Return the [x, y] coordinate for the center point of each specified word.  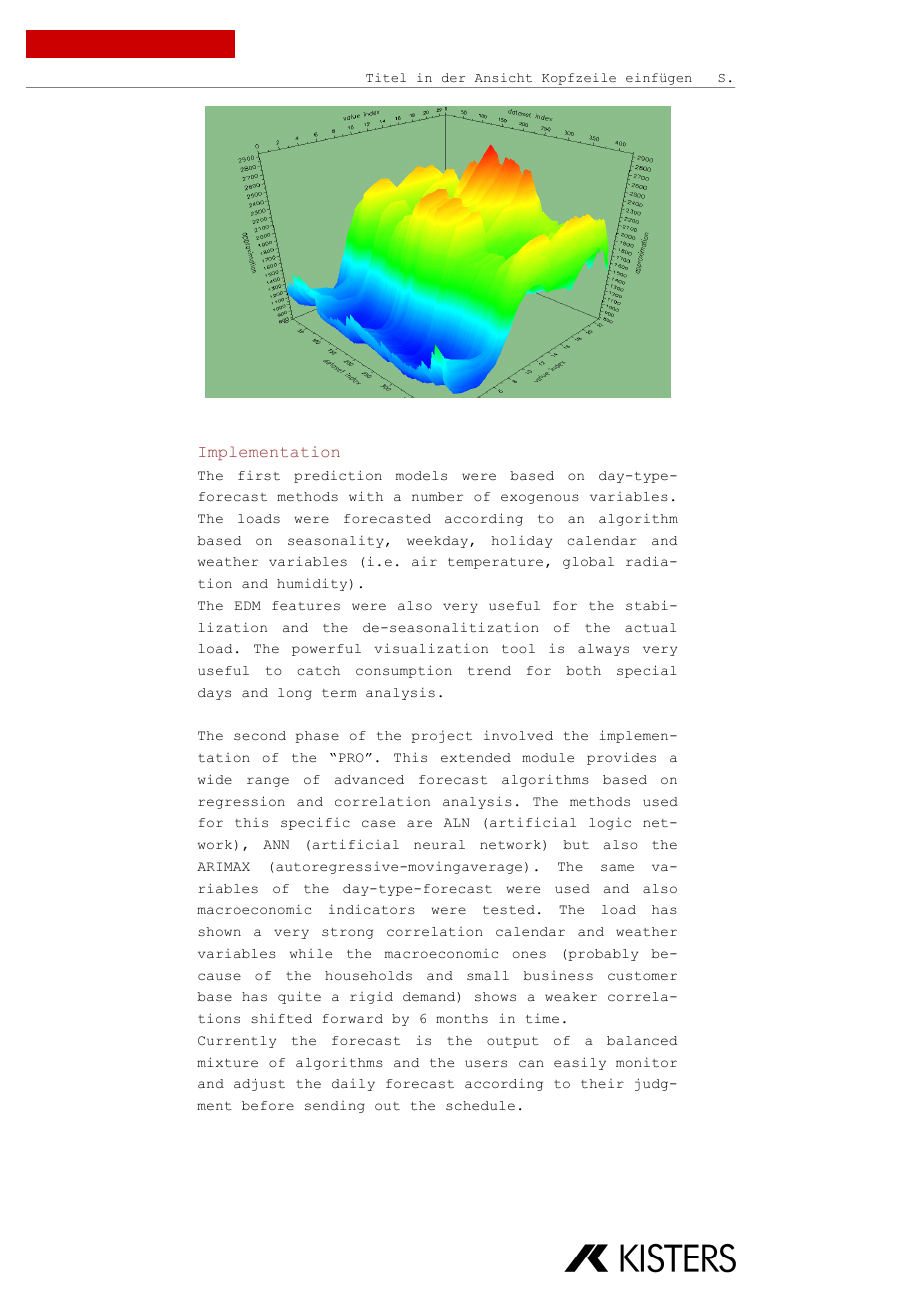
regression [241, 802]
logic [610, 823]
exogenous [540, 499]
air [424, 562]
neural [439, 845]
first [259, 476]
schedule [480, 1106]
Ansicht [503, 77]
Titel [386, 77]
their [602, 1084]
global [588, 563]
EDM [248, 605]
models [421, 476]
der [453, 77]
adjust [259, 1084]
